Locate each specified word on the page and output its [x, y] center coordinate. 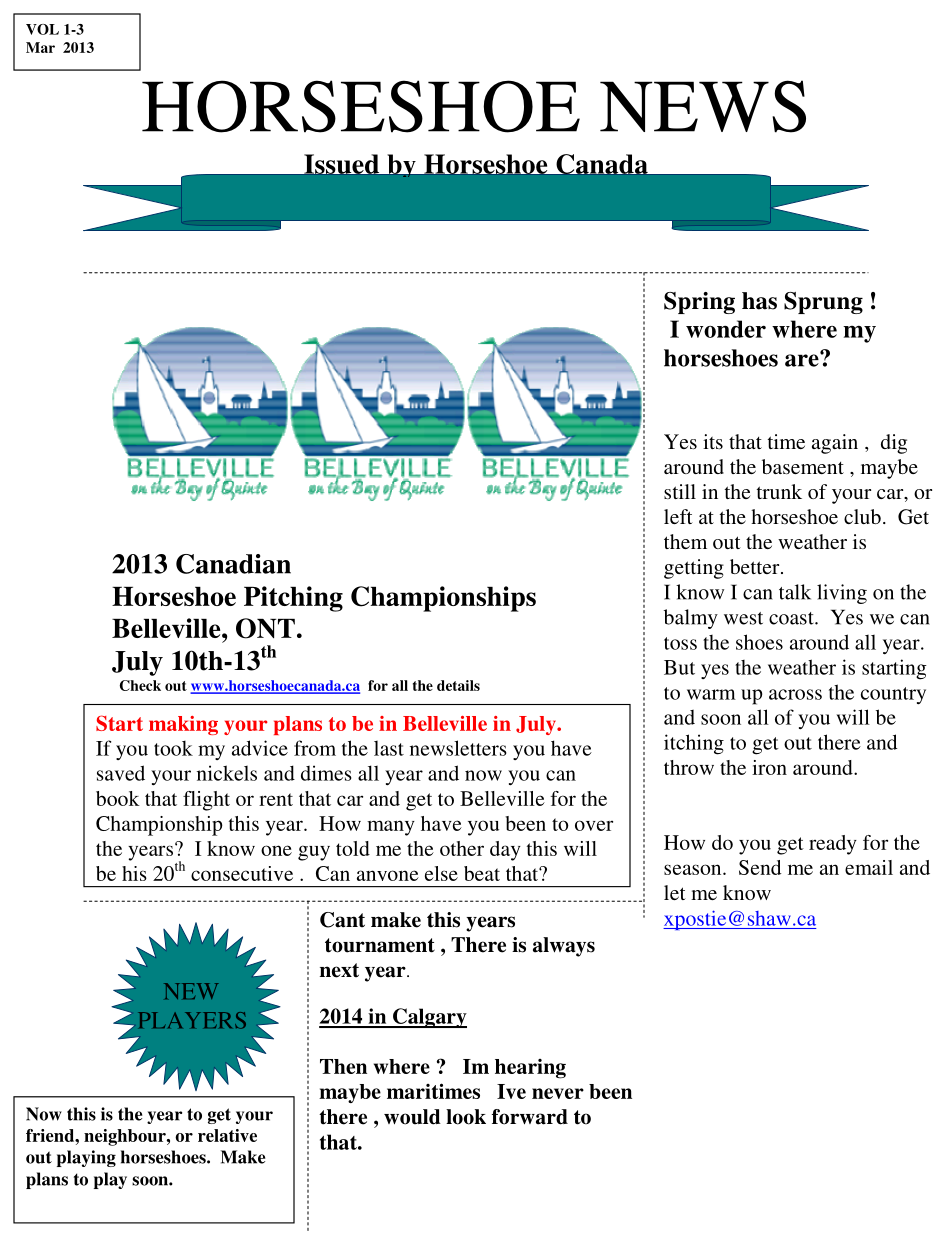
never [558, 1093]
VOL [42, 29]
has [759, 301]
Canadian [233, 564]
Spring [699, 303]
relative [227, 1135]
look [466, 1117]
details [458, 685]
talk [795, 592]
